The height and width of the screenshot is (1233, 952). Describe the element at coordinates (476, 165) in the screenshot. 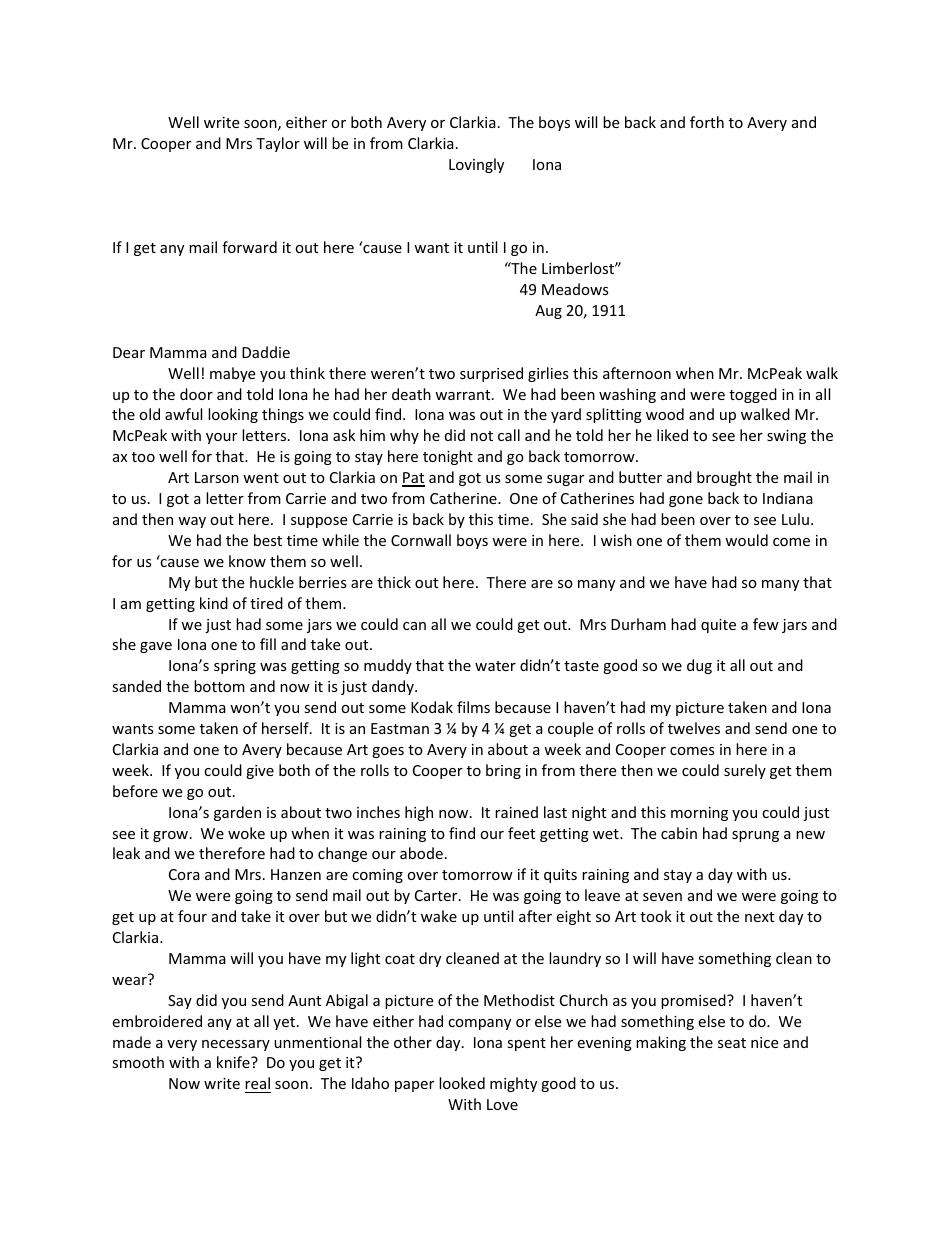

I see `Lovingly` at that location.
